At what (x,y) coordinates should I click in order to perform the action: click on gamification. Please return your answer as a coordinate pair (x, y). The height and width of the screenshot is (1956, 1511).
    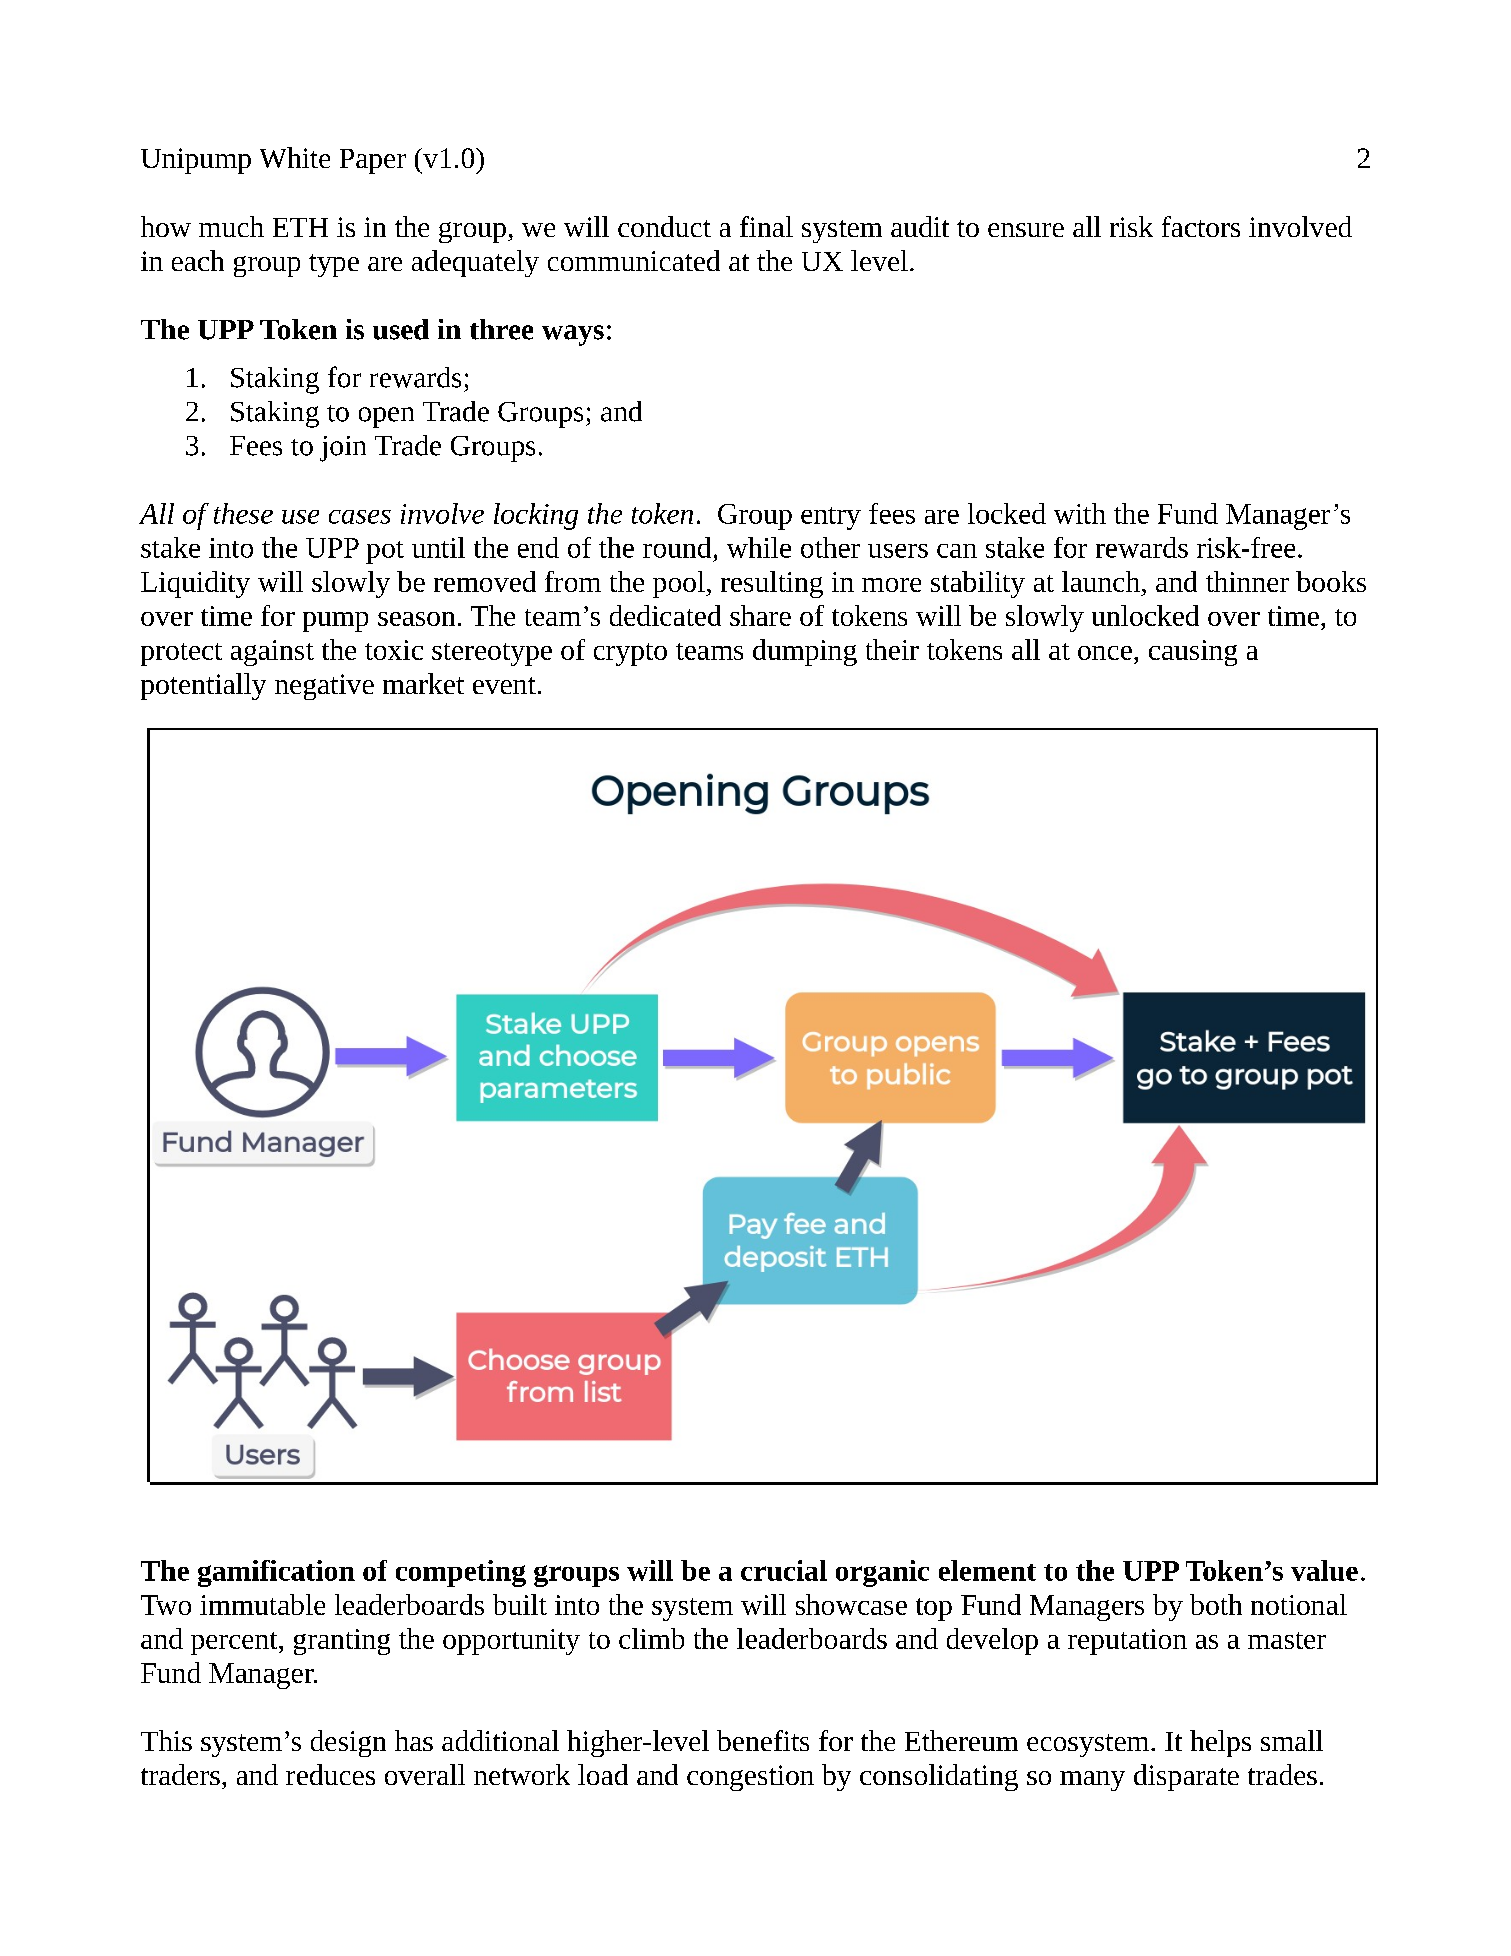
    Looking at the image, I should click on (276, 1573).
